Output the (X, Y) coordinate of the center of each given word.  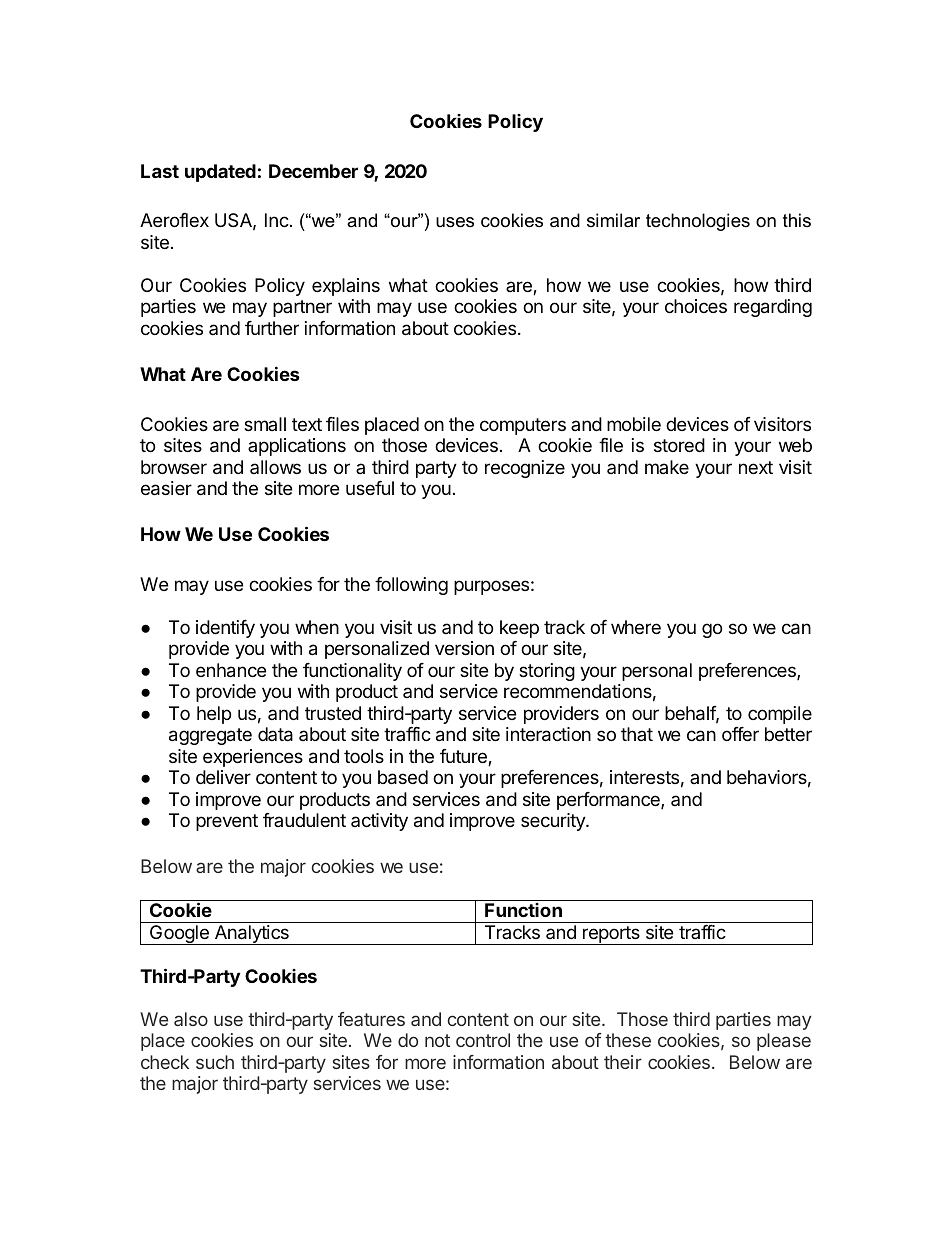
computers (523, 426)
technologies (698, 222)
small (265, 424)
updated (220, 173)
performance (609, 801)
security (554, 822)
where (636, 627)
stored (679, 445)
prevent (227, 822)
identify (225, 629)
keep (519, 629)
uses (455, 222)
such (215, 1062)
